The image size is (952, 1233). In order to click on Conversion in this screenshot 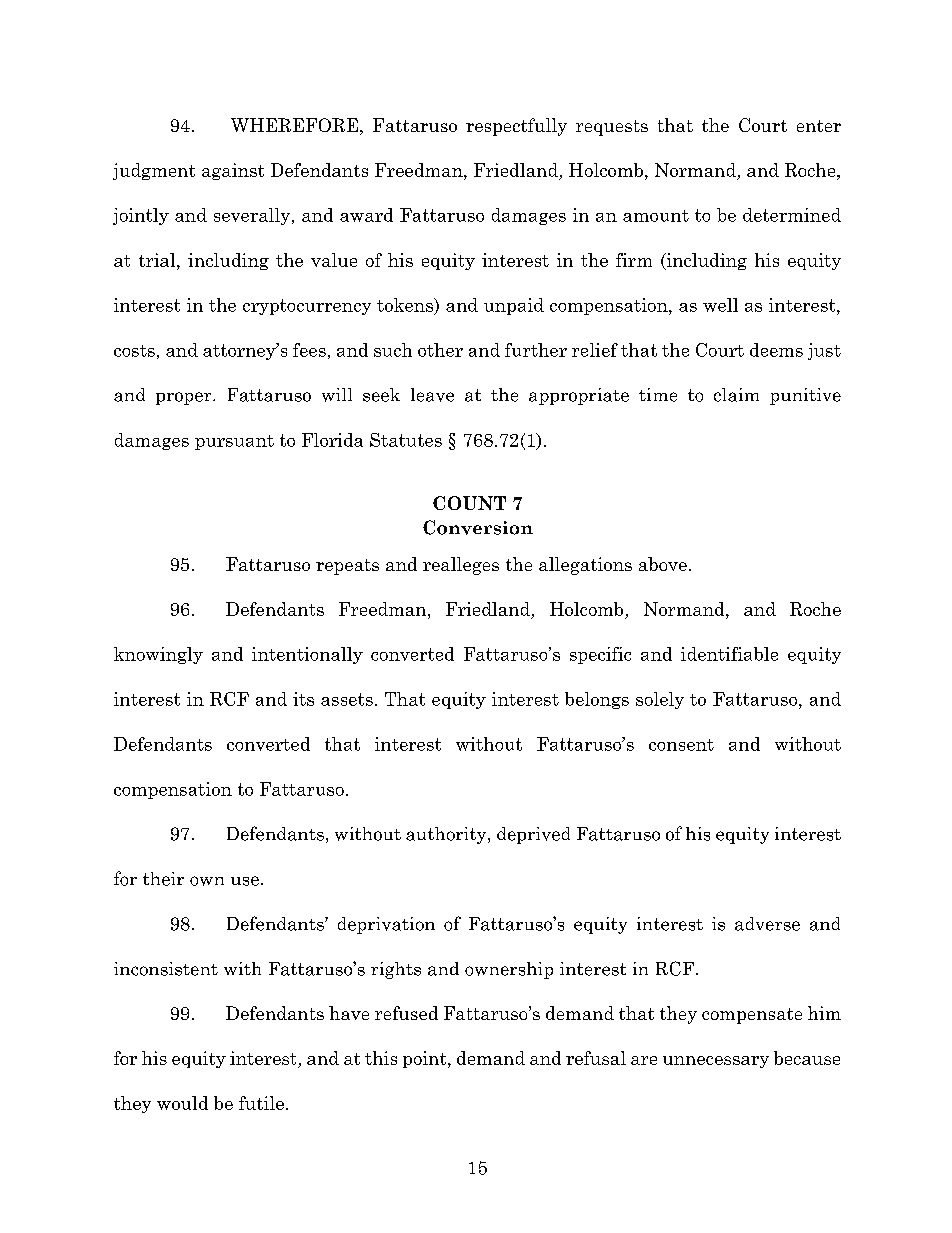, I will do `click(478, 527)`.
